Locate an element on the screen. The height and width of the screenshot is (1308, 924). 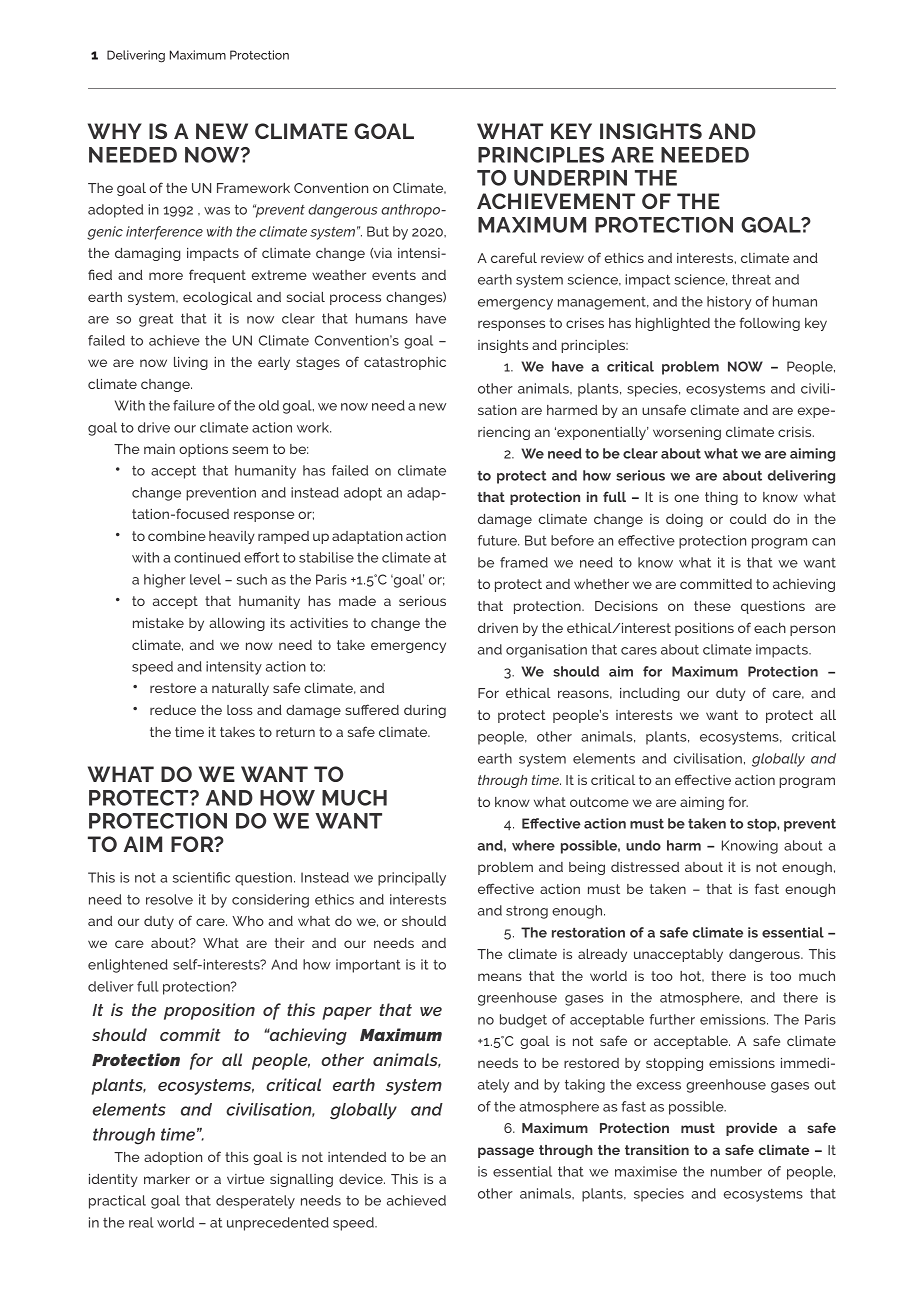
UNDERPIN is located at coordinates (570, 178).
